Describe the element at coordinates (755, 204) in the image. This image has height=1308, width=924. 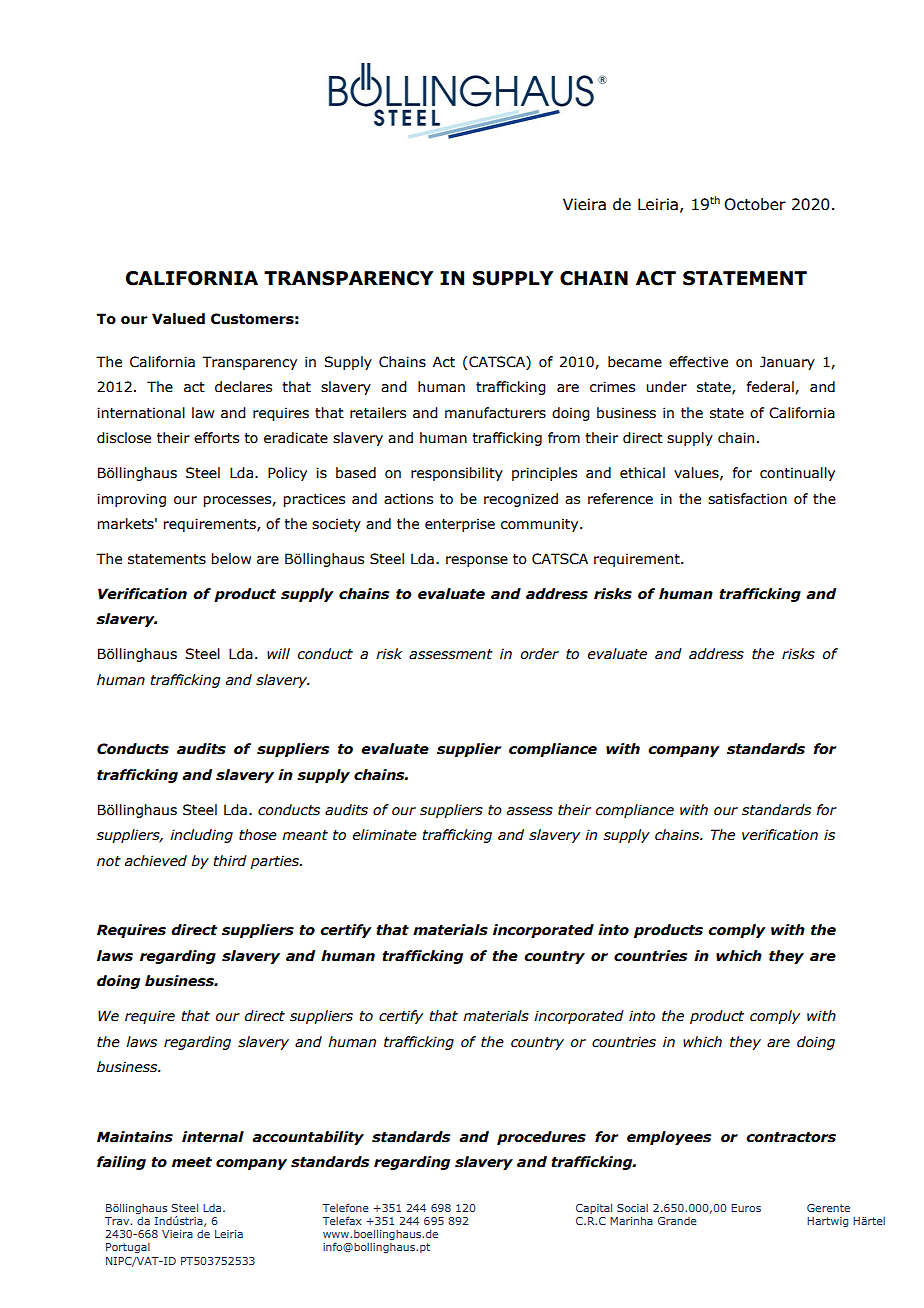
I see `October` at that location.
